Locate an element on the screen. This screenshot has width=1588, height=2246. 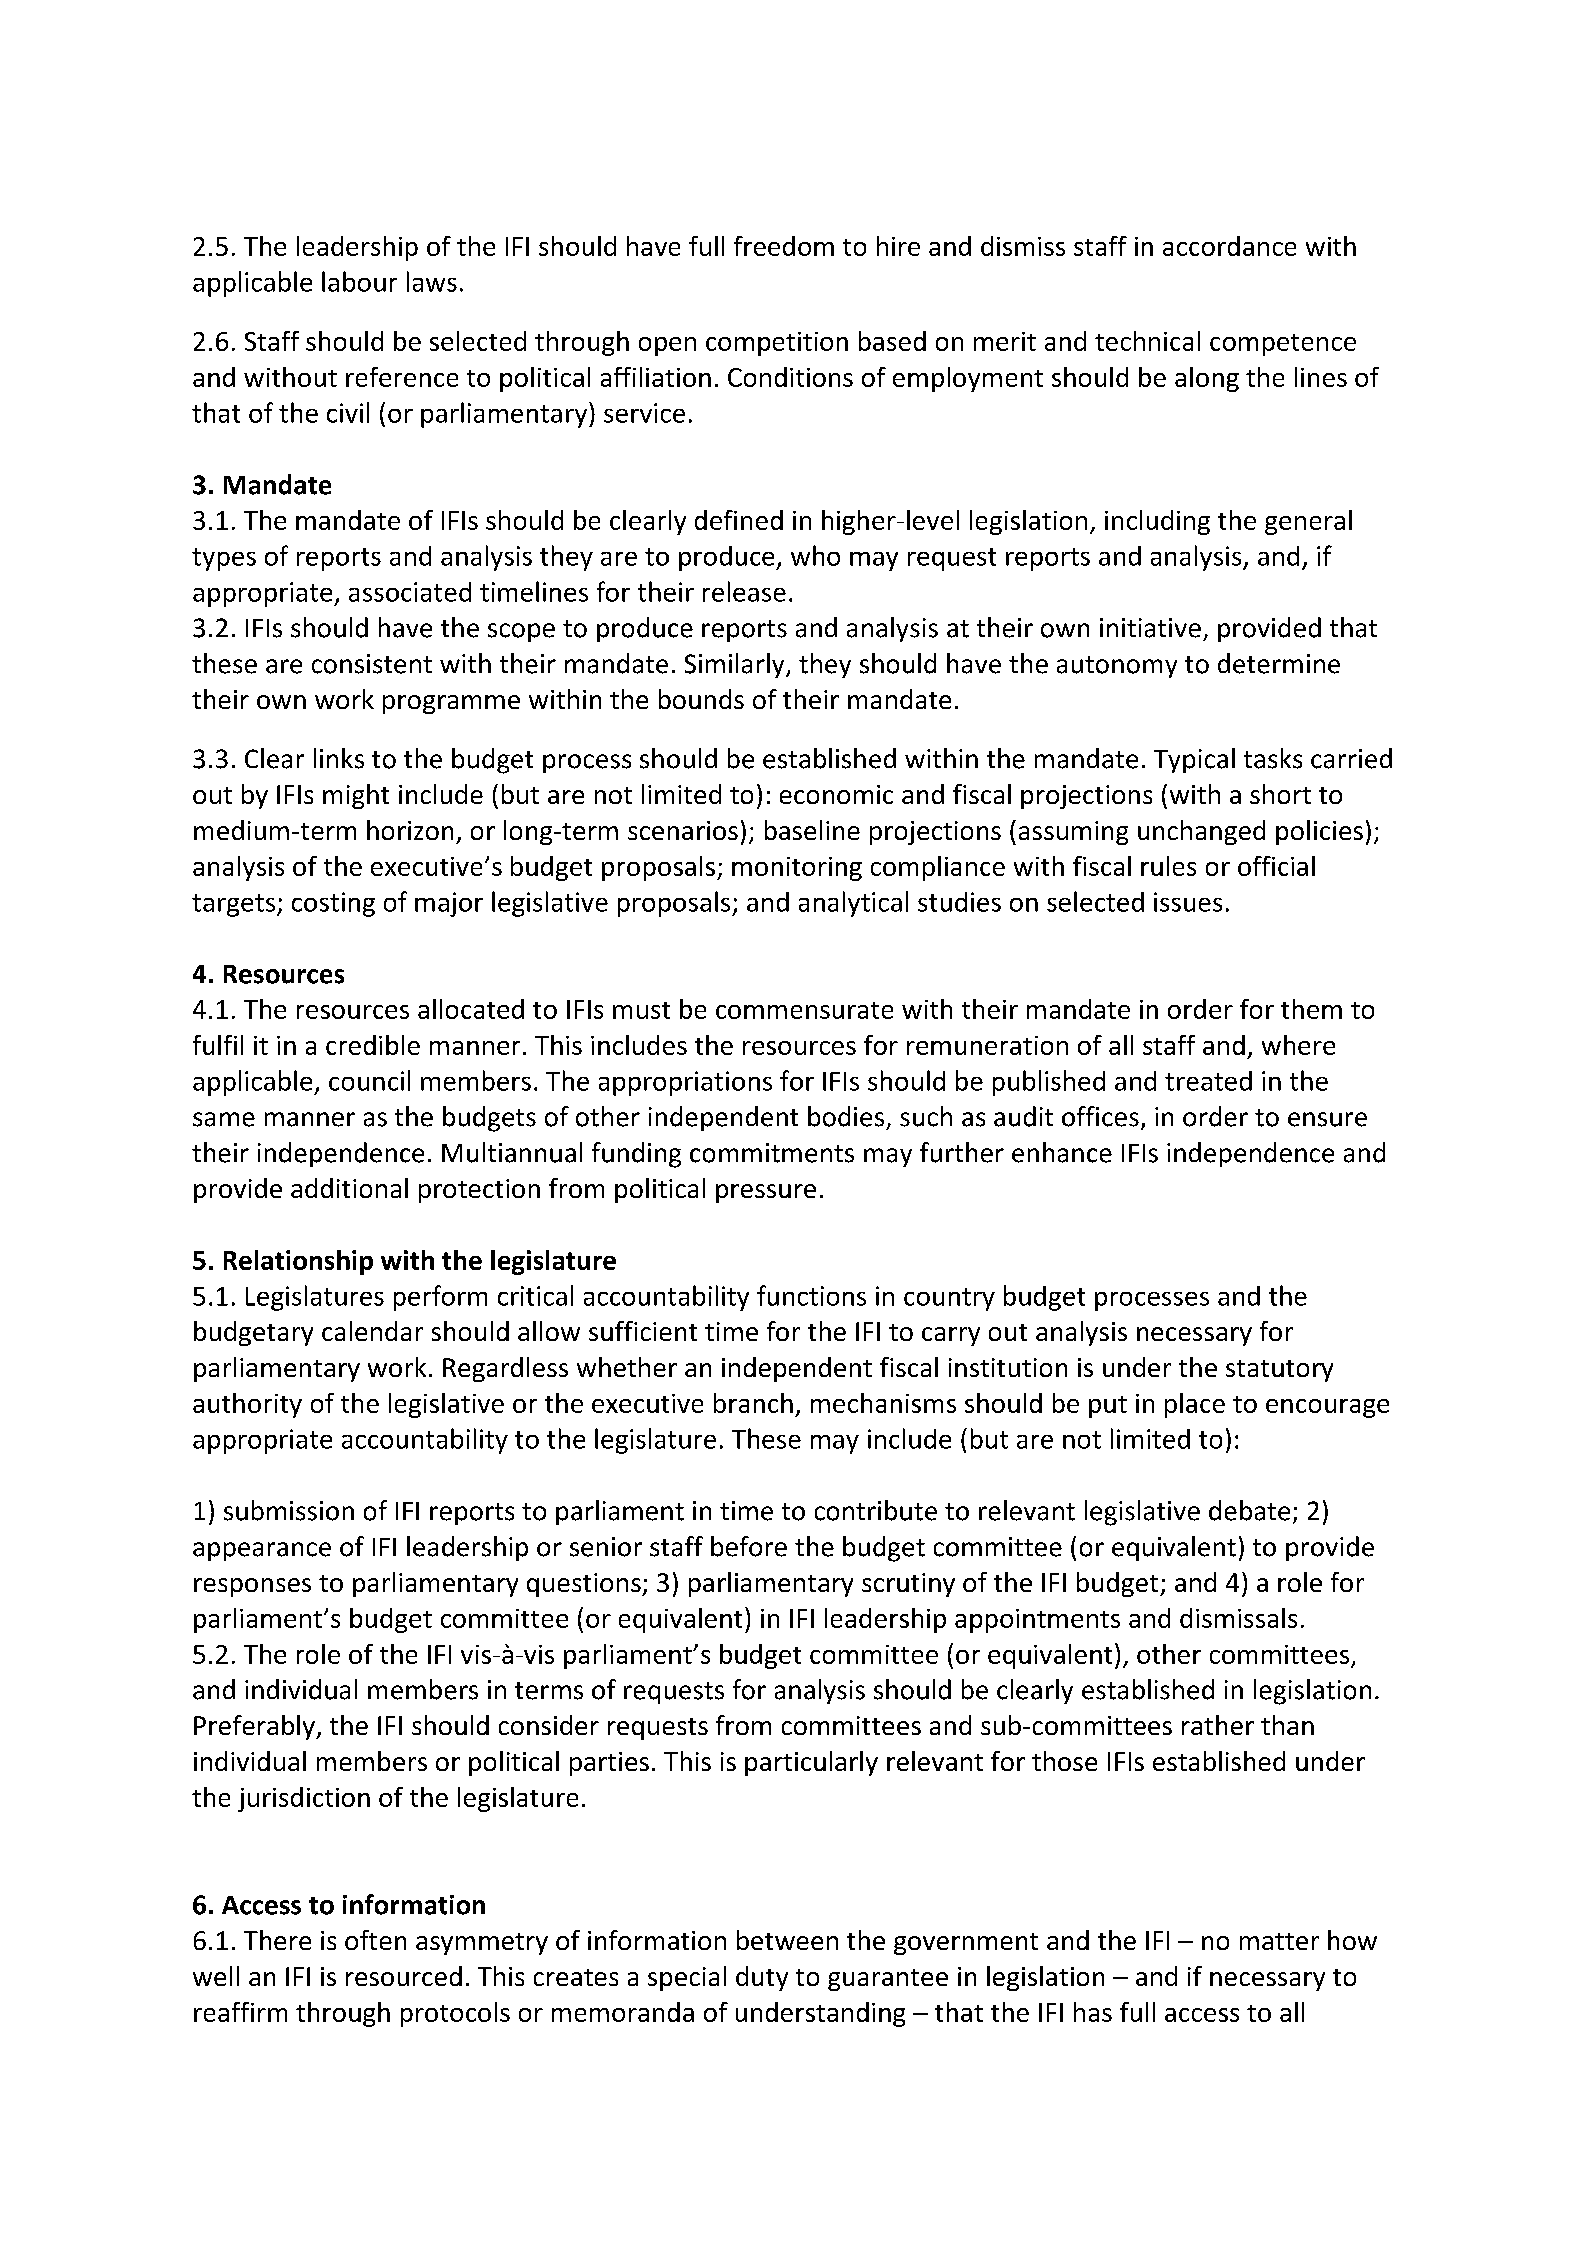
between is located at coordinates (787, 1940).
